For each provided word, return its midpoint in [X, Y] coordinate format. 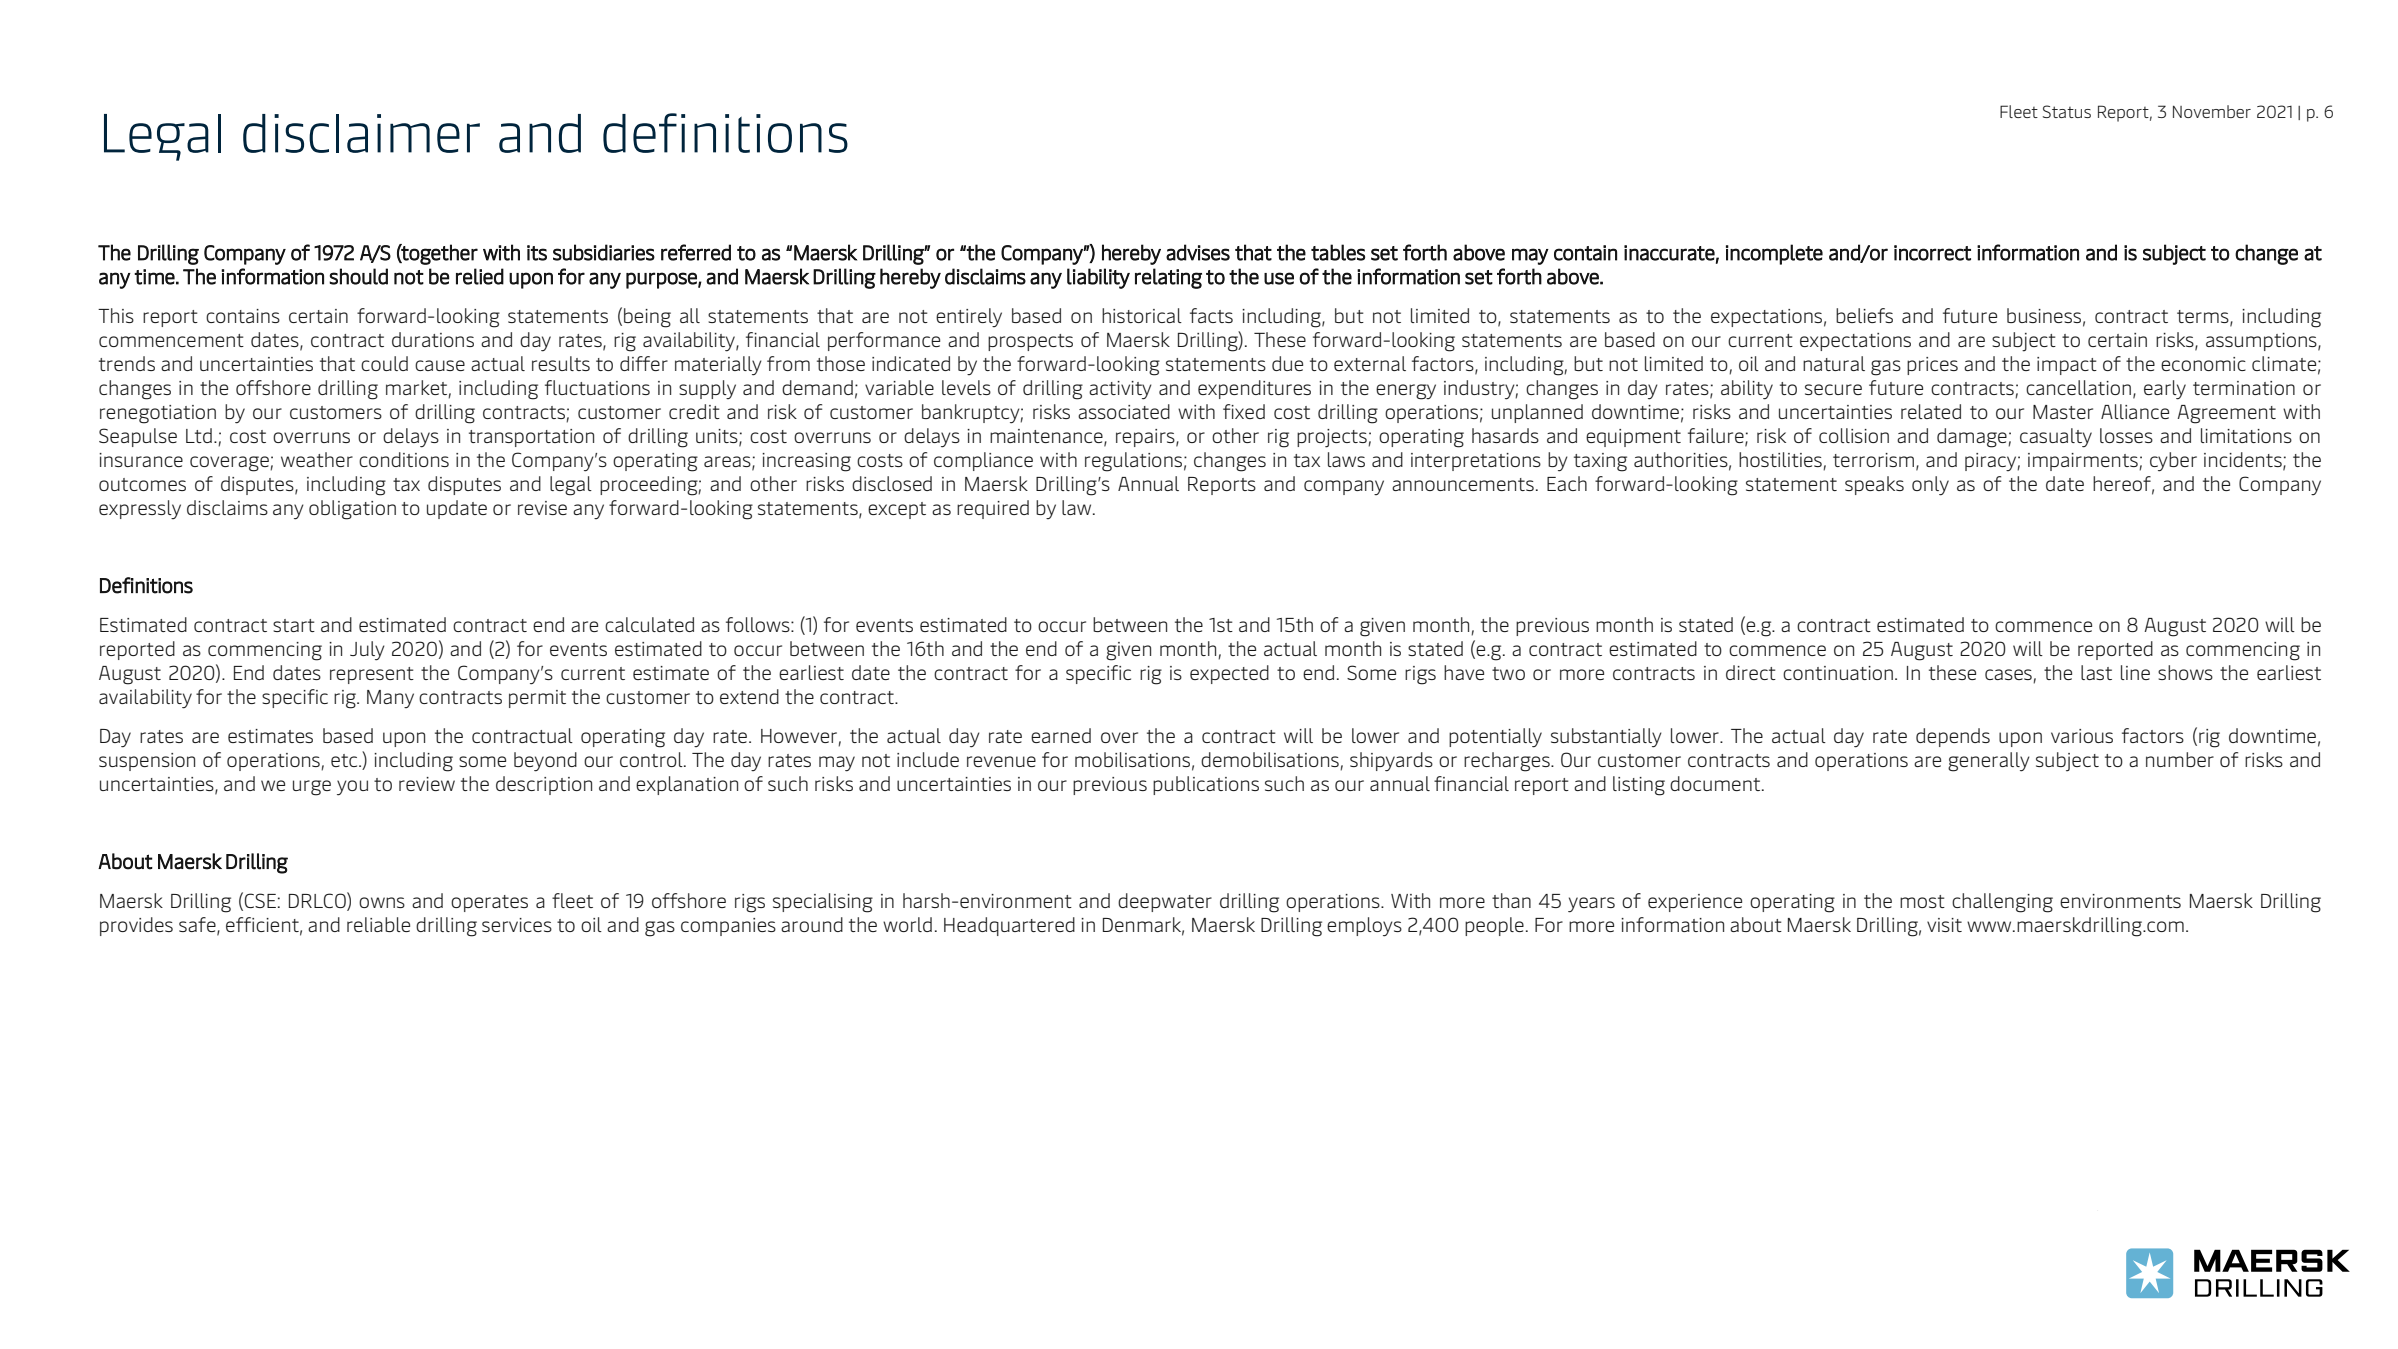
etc [345, 760]
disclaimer [361, 133]
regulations [1133, 462]
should [358, 276]
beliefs [1864, 315]
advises [1198, 252]
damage [1973, 438]
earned [1061, 735]
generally [1989, 762]
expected [1229, 674]
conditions [404, 459]
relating [1168, 278]
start [294, 625]
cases [2008, 674]
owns [382, 902]
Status [2067, 111]
